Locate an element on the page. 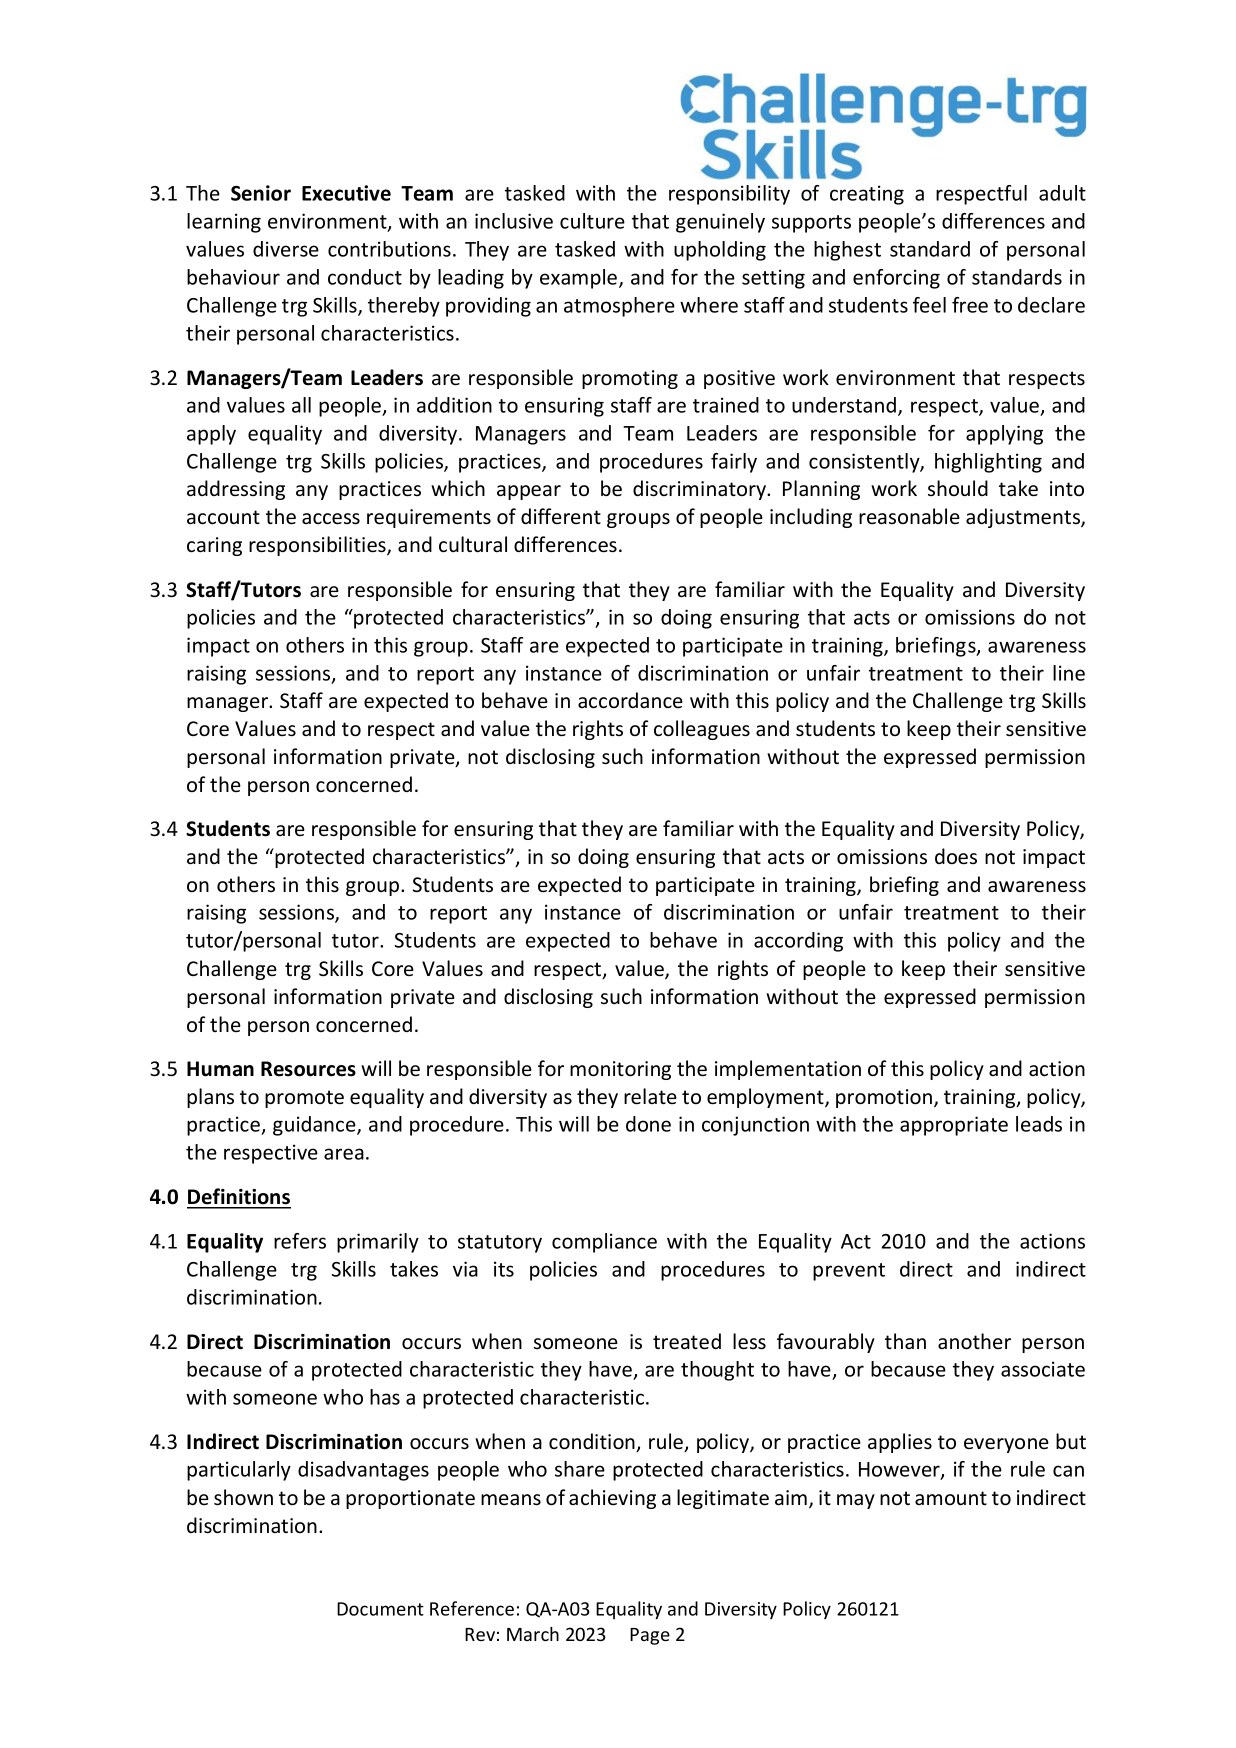 This document has height=1748, width=1236. another is located at coordinates (974, 1341).
